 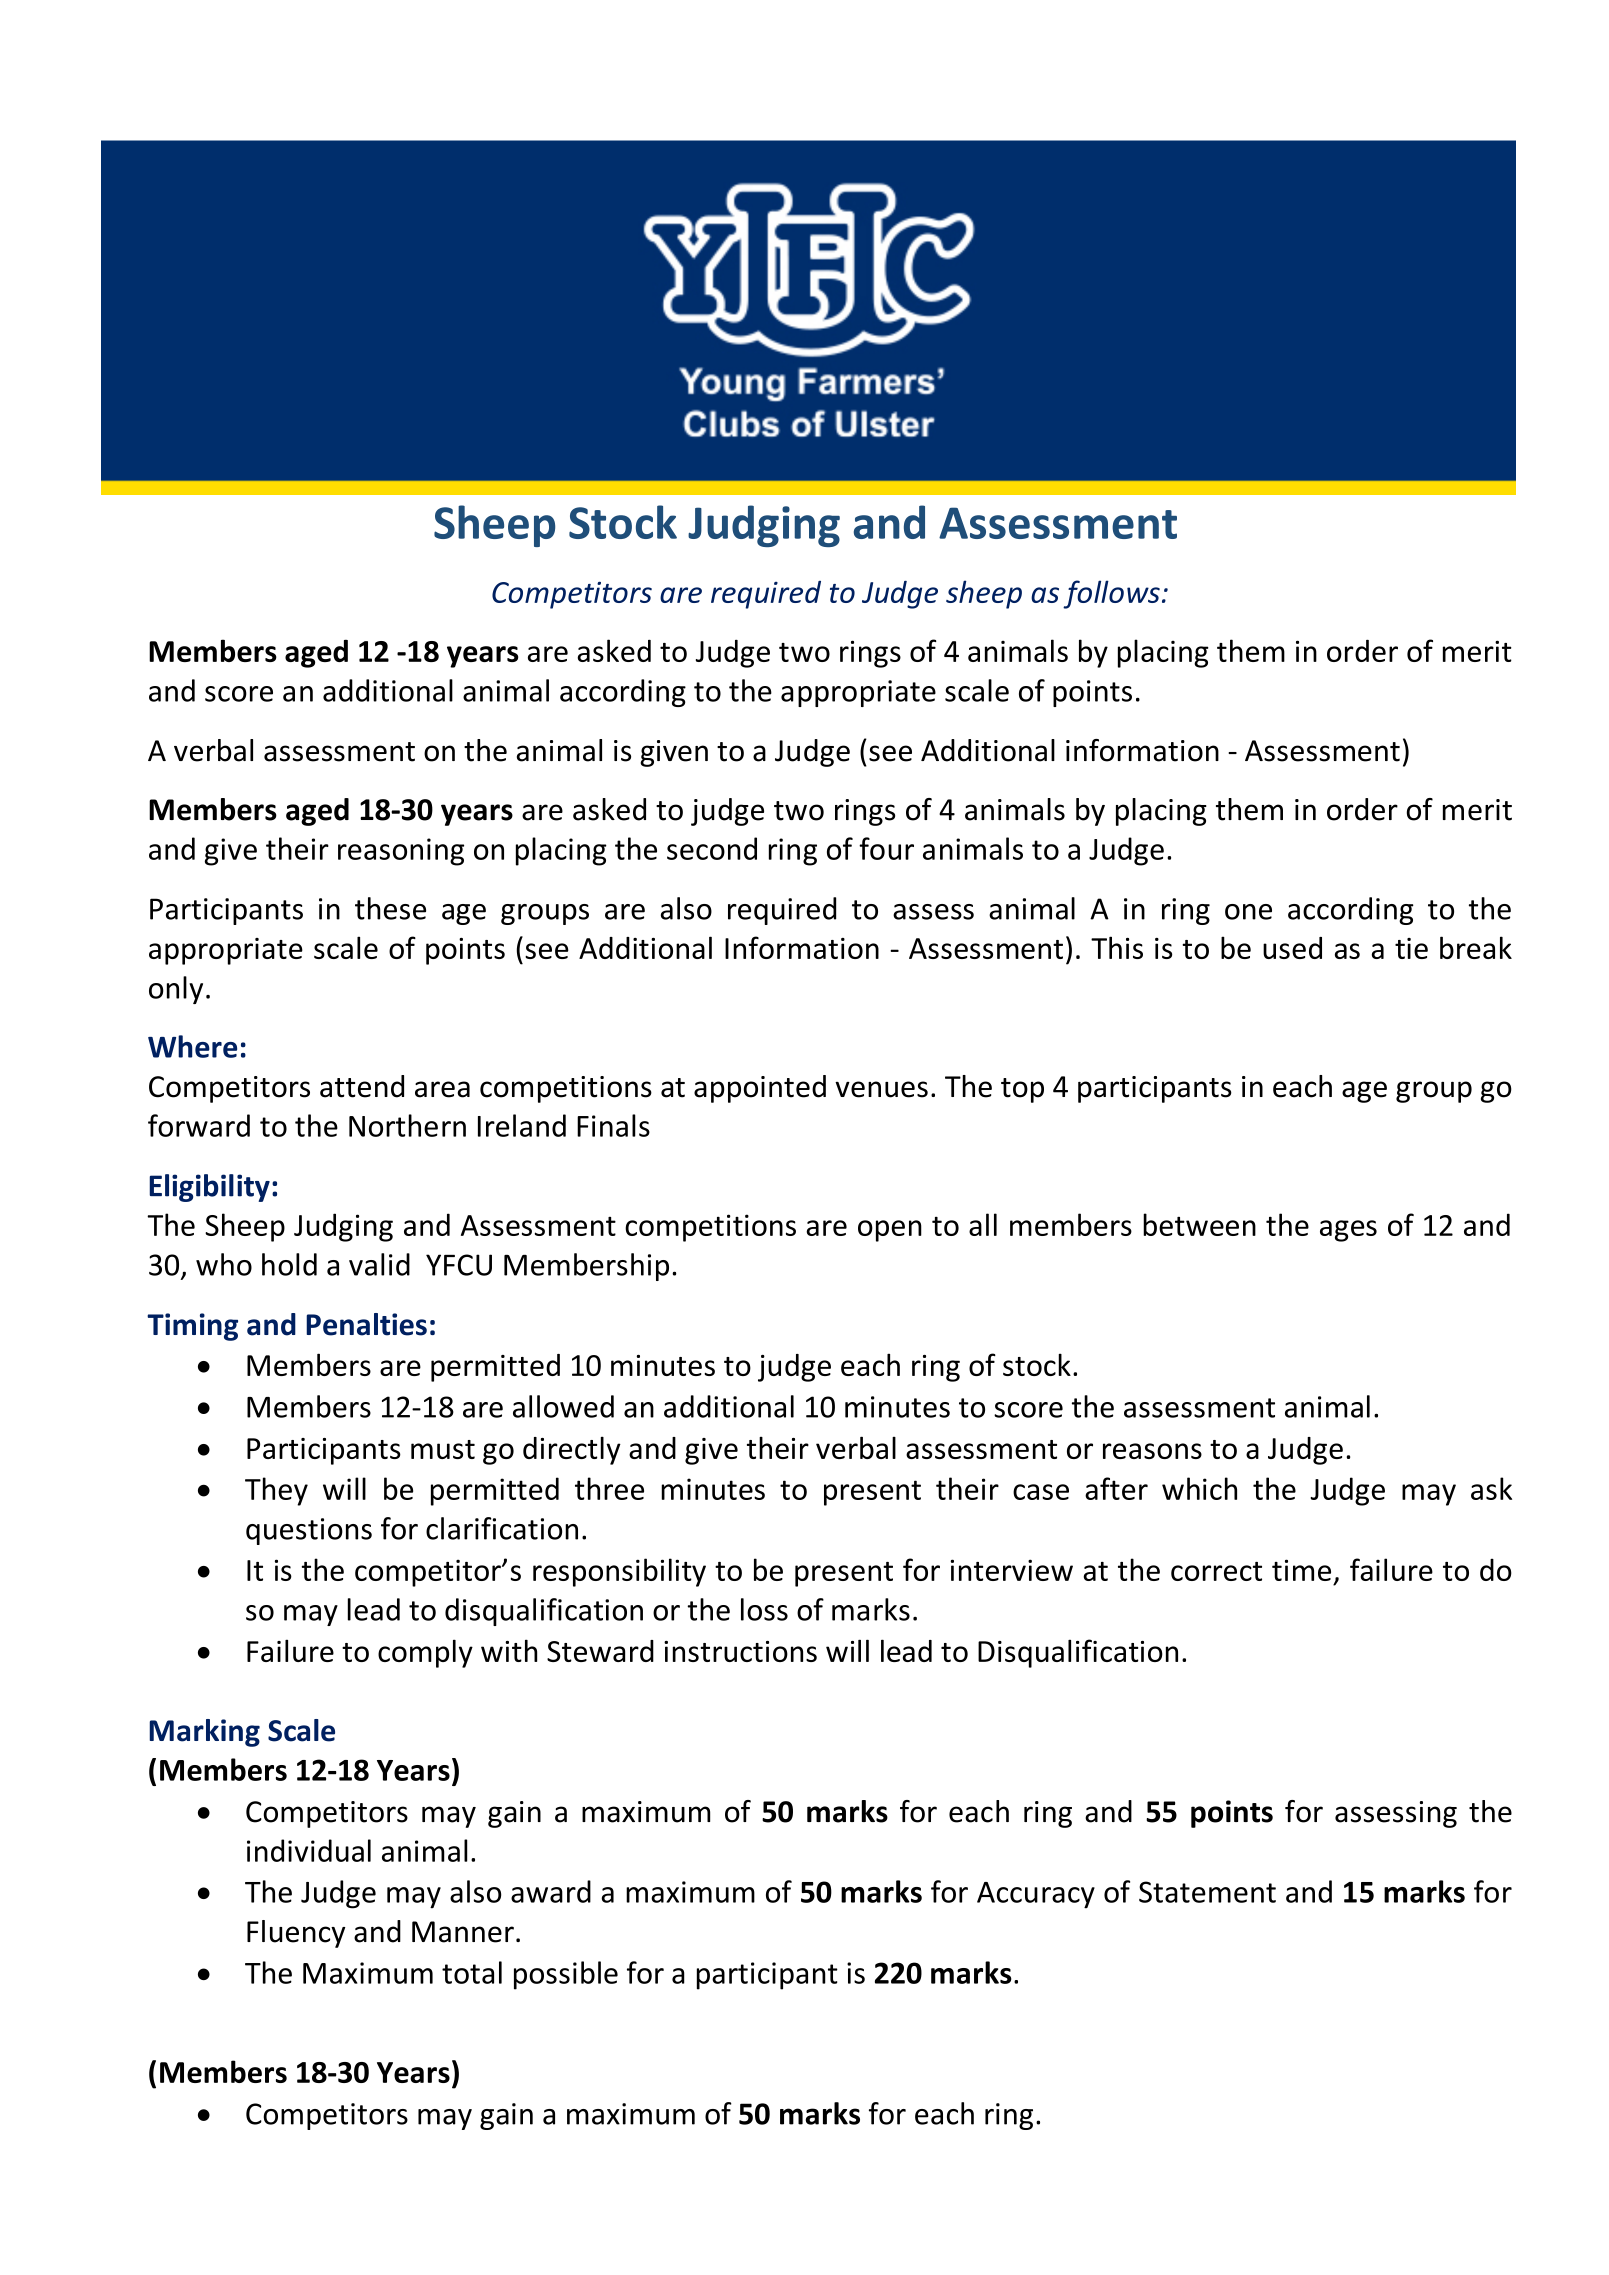 I want to click on follows, so click(x=1111, y=594).
